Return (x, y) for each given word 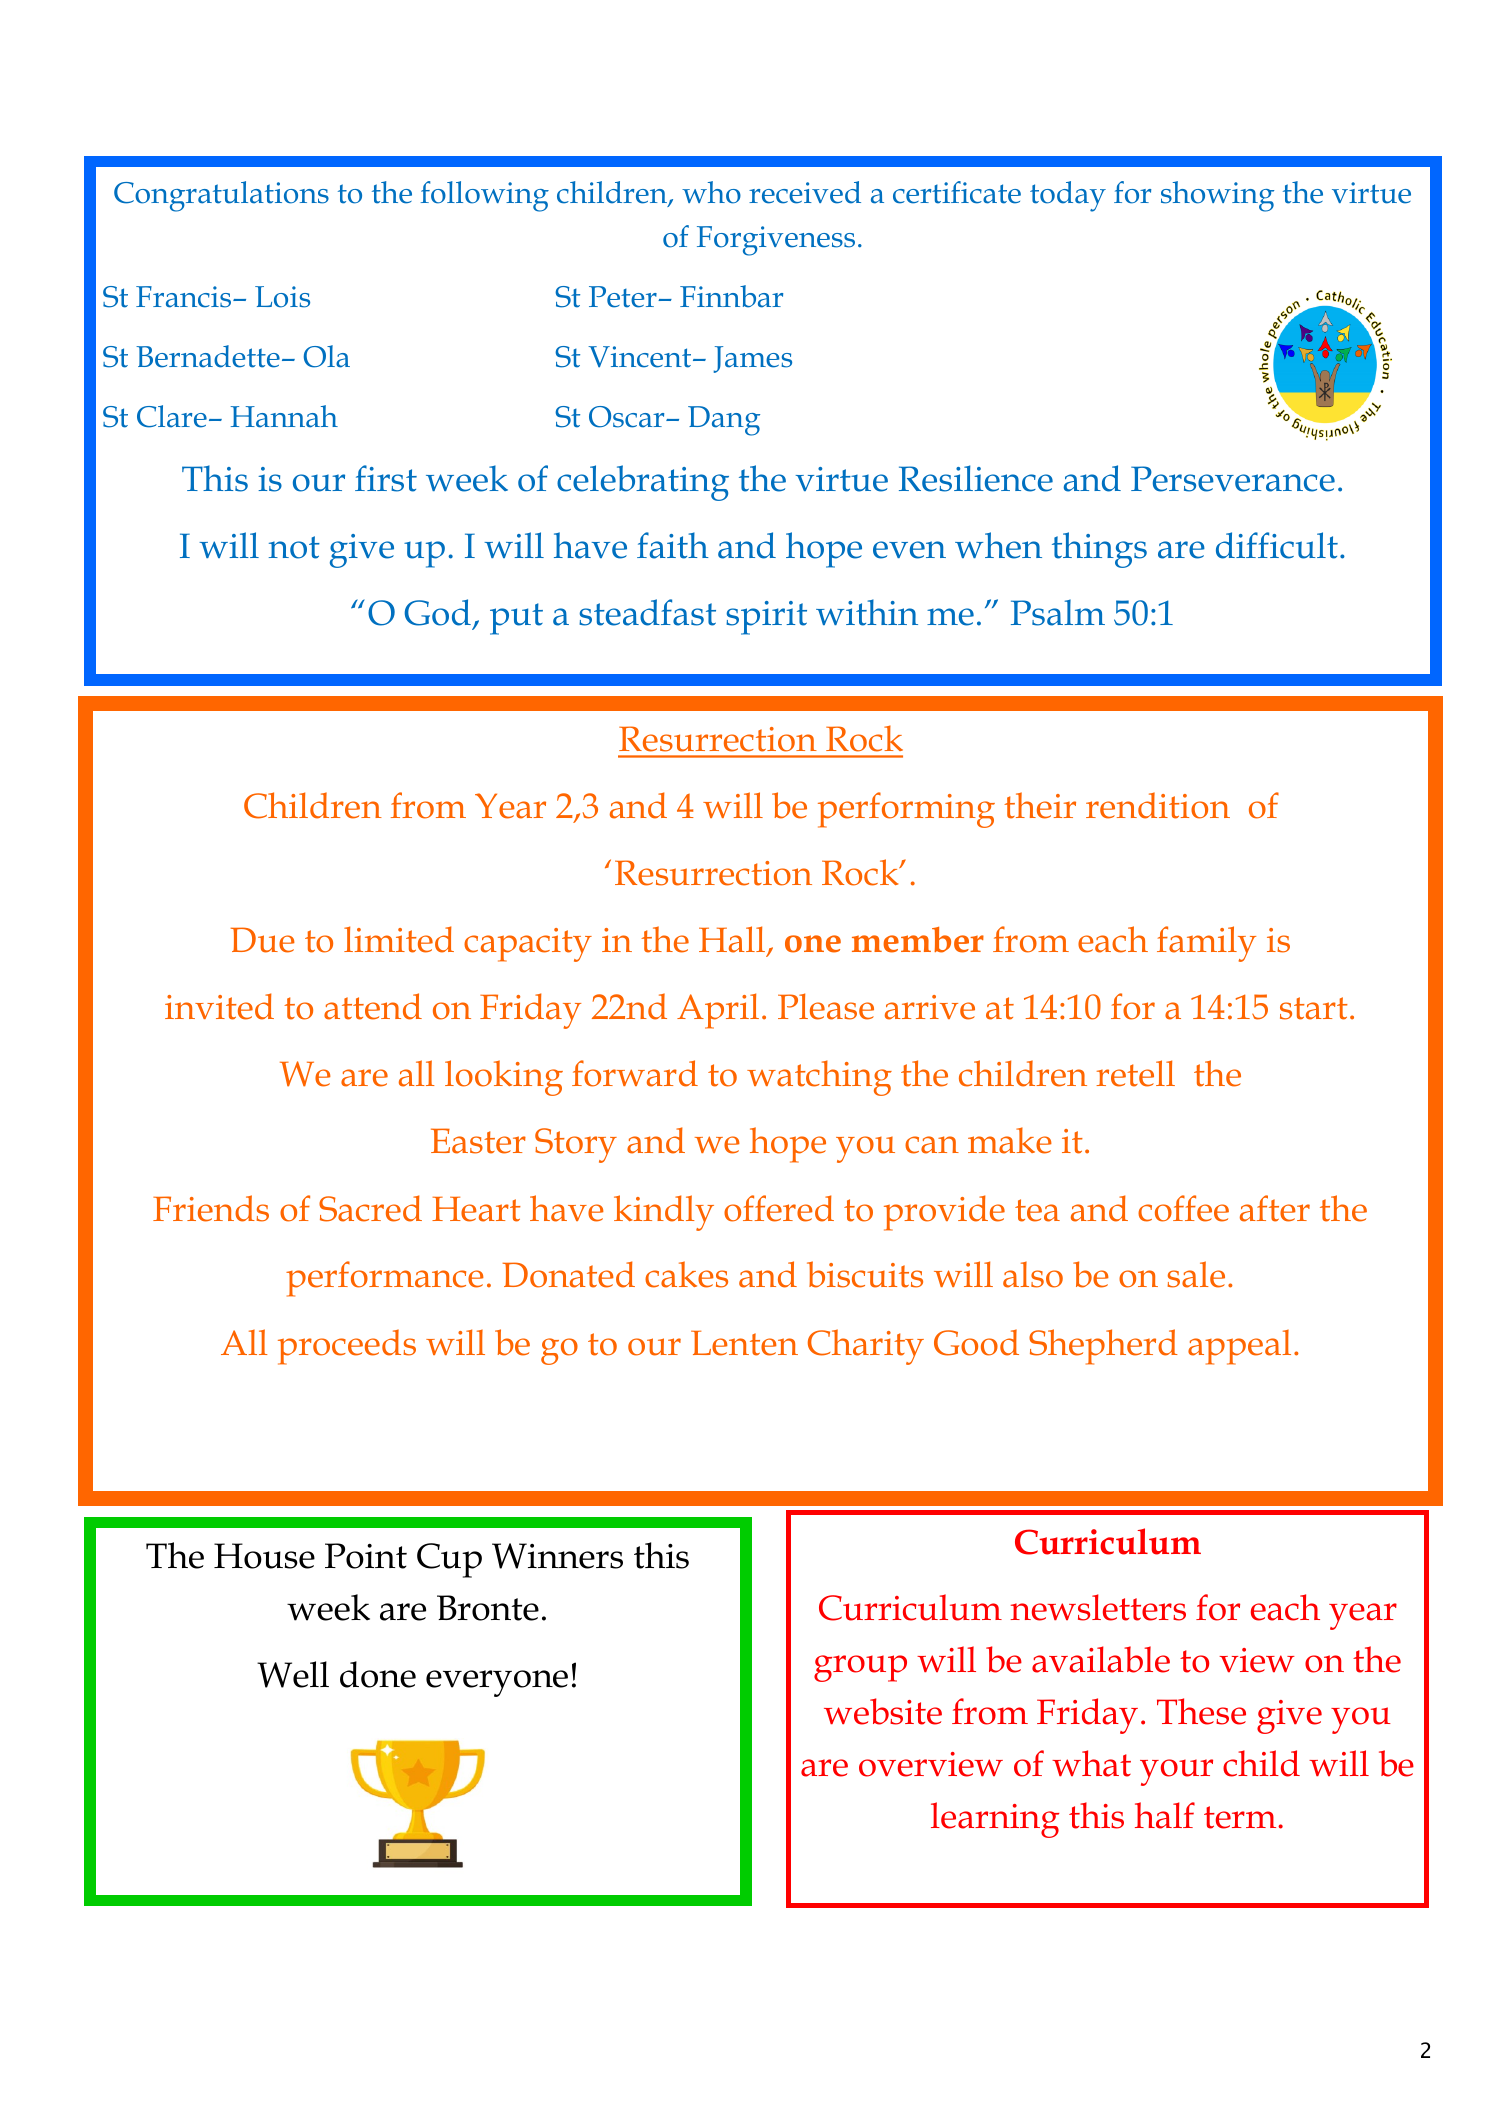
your (1176, 1772)
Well (293, 1674)
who (711, 192)
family (1206, 944)
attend (373, 1006)
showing (1217, 196)
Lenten (744, 1343)
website (883, 1711)
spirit (766, 618)
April (718, 1011)
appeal (1239, 1347)
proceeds (347, 1347)
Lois (282, 297)
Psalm (1058, 612)
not (294, 547)
